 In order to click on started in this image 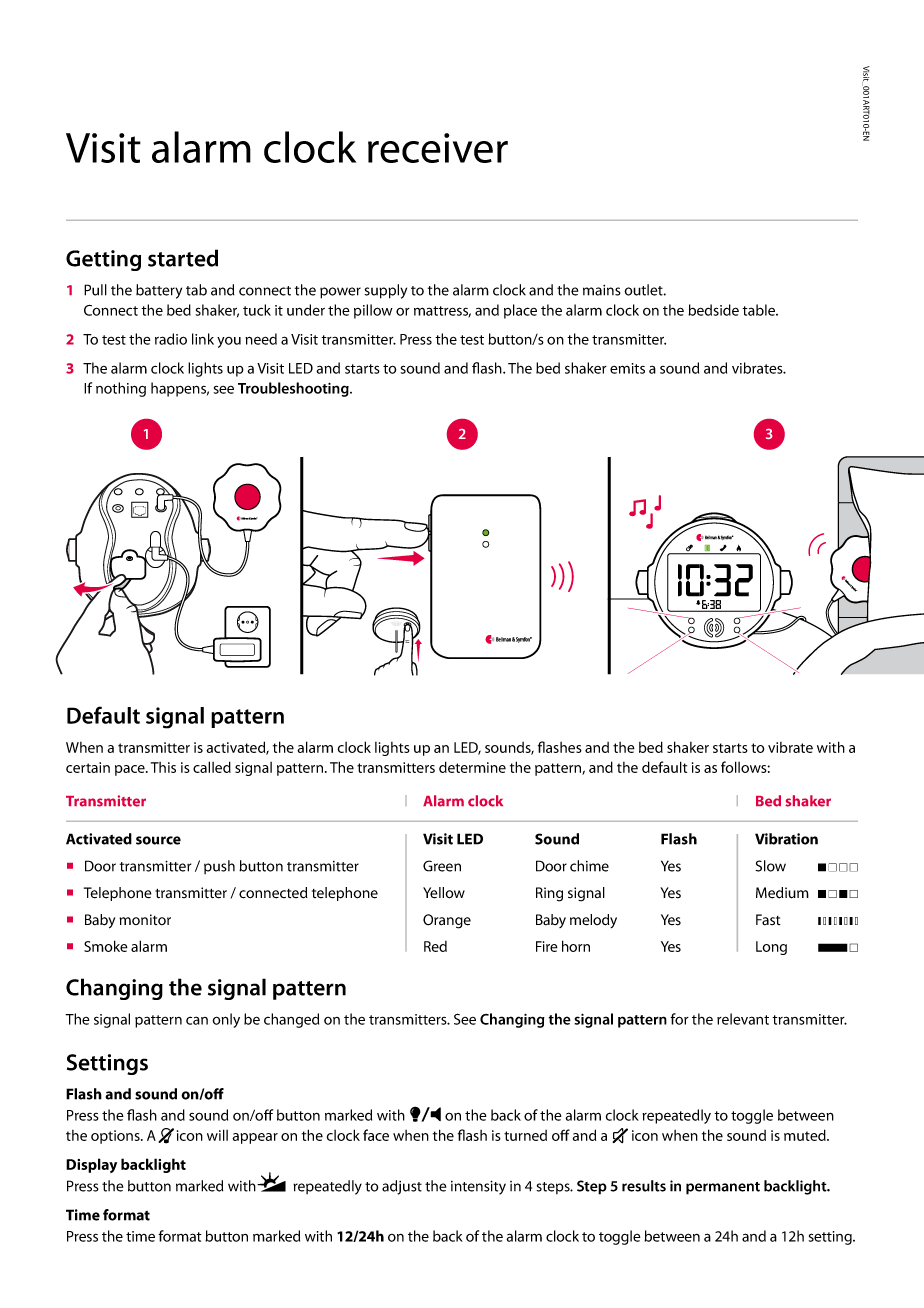, I will do `click(183, 258)`.
